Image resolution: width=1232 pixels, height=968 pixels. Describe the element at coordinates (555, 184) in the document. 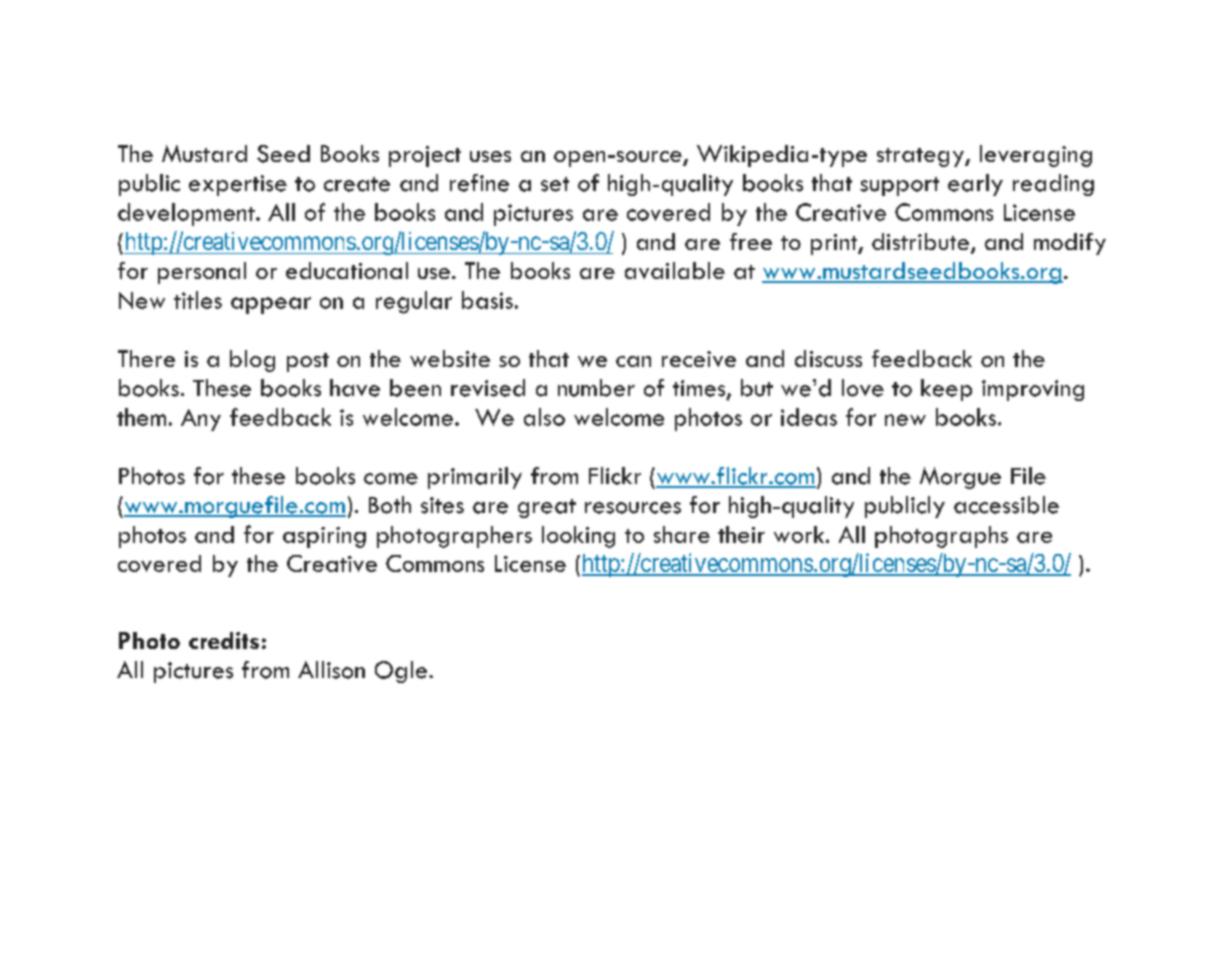

I see `set` at that location.
